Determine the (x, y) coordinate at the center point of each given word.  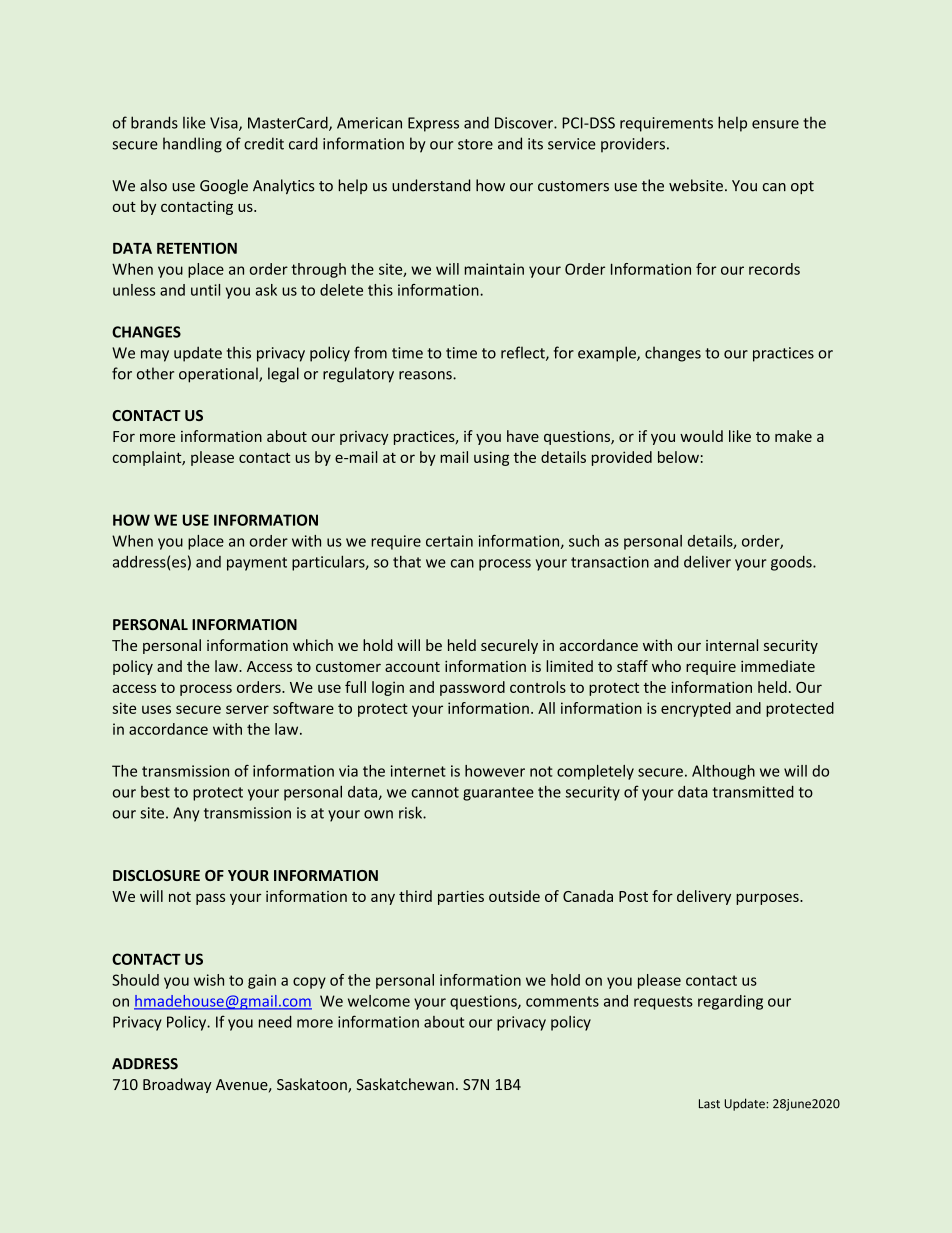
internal (732, 645)
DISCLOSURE (156, 875)
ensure (775, 124)
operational (219, 375)
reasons (426, 375)
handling (192, 145)
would (701, 436)
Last (709, 1104)
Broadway (177, 1085)
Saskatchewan (405, 1084)
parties (461, 897)
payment (257, 564)
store (475, 144)
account (412, 667)
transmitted (753, 792)
